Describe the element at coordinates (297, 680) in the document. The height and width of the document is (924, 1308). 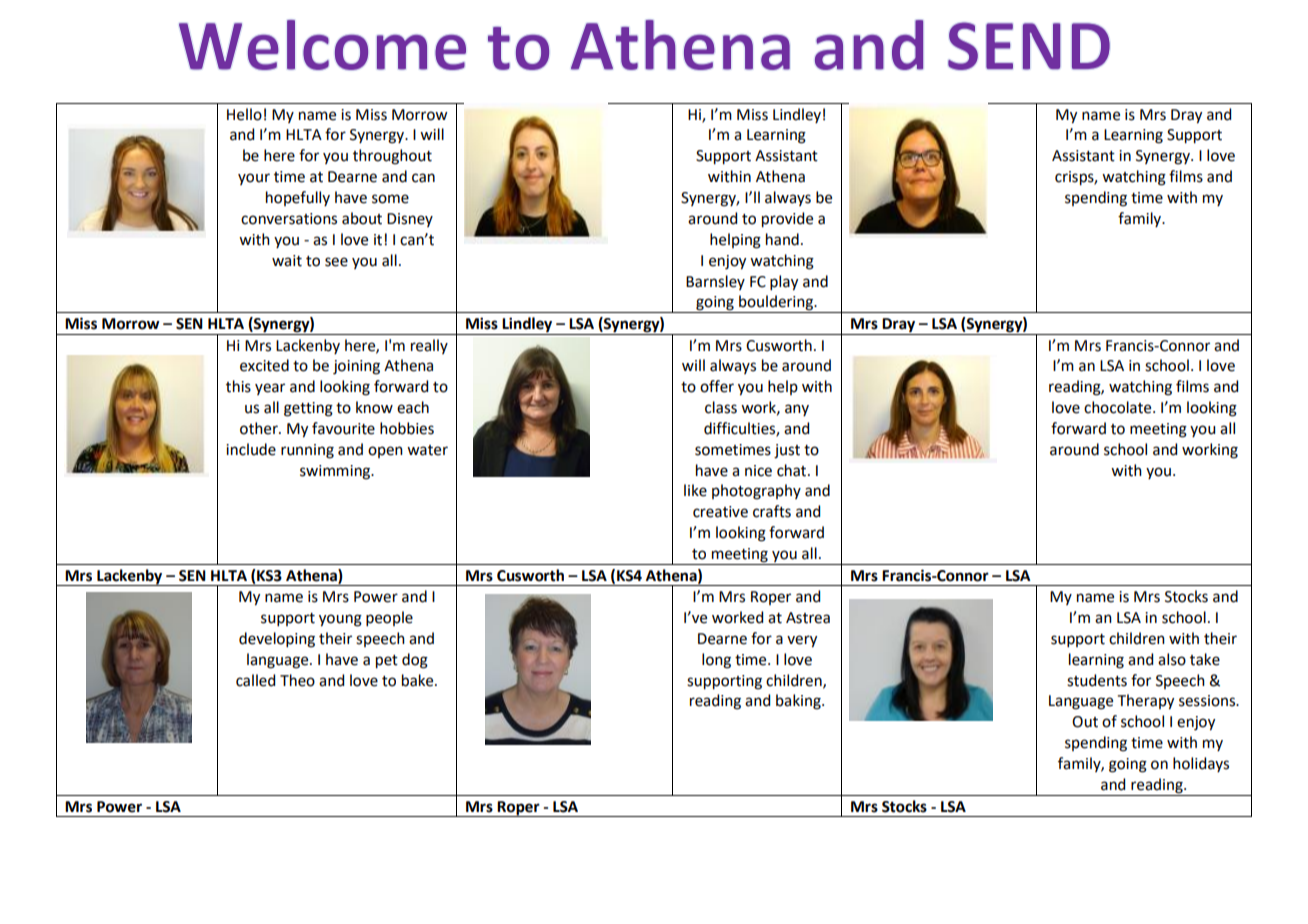
I see `Theo` at that location.
